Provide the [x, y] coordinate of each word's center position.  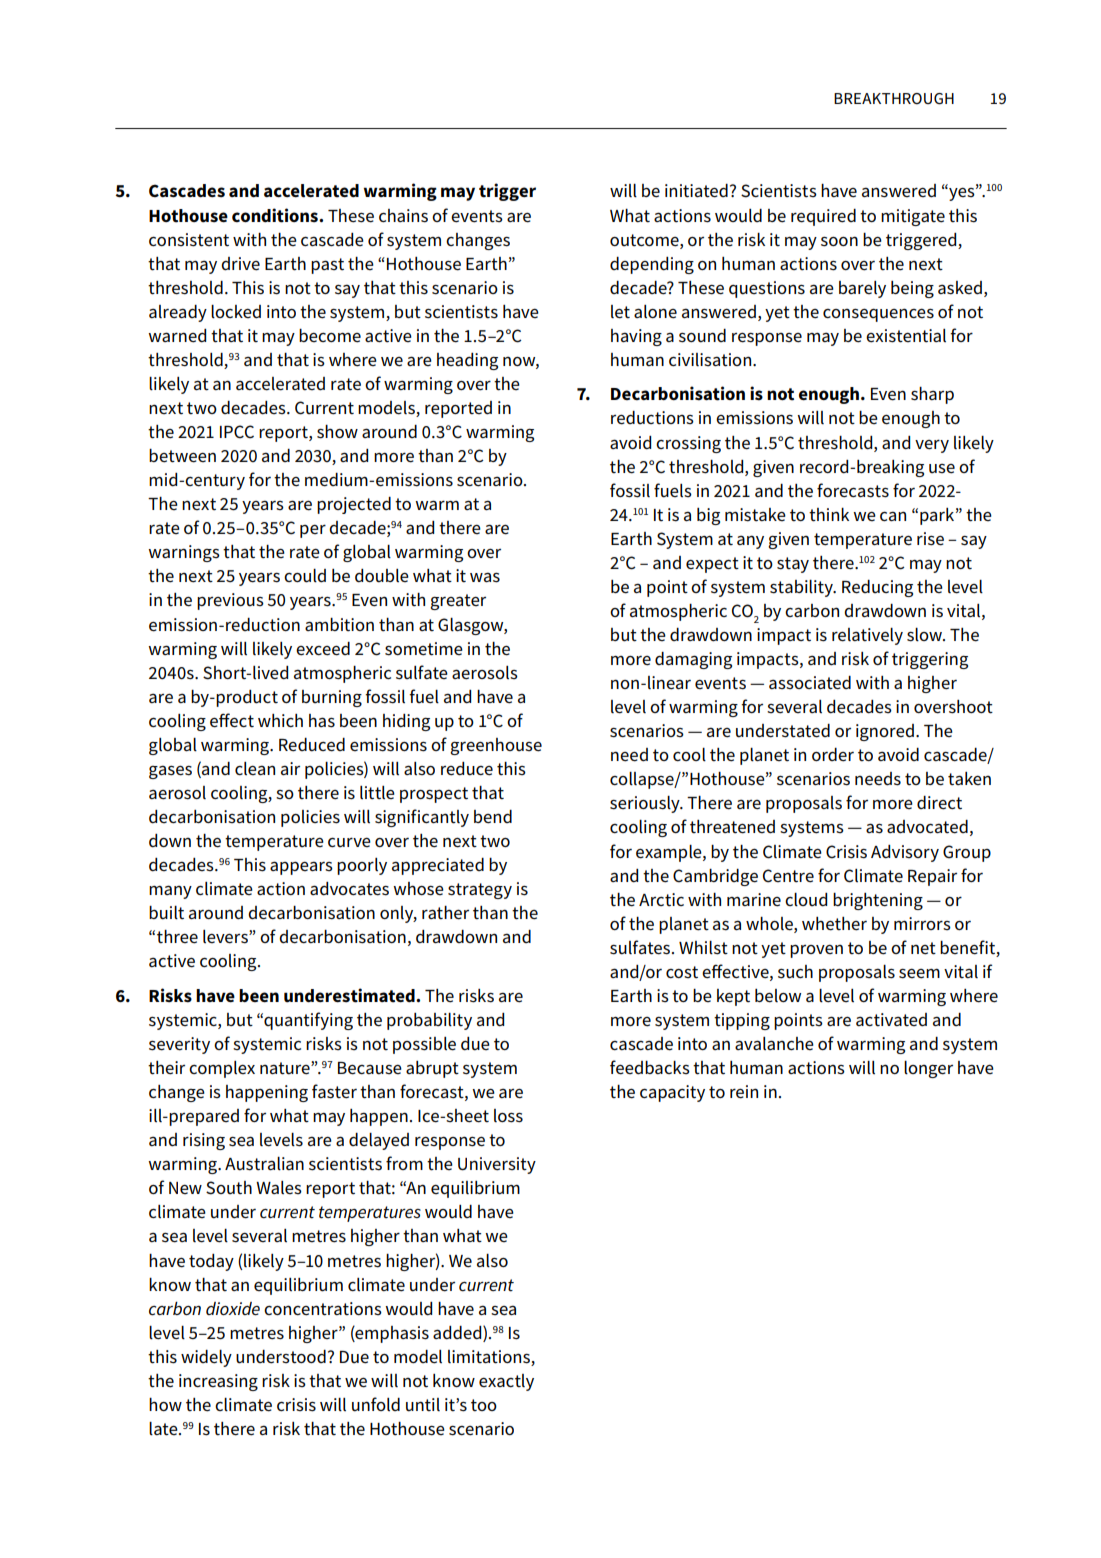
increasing [218, 1382]
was [485, 577]
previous [230, 601]
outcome [645, 240]
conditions [276, 215]
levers [226, 937]
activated [891, 1020]
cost [682, 972]
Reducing [877, 588]
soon [839, 241]
